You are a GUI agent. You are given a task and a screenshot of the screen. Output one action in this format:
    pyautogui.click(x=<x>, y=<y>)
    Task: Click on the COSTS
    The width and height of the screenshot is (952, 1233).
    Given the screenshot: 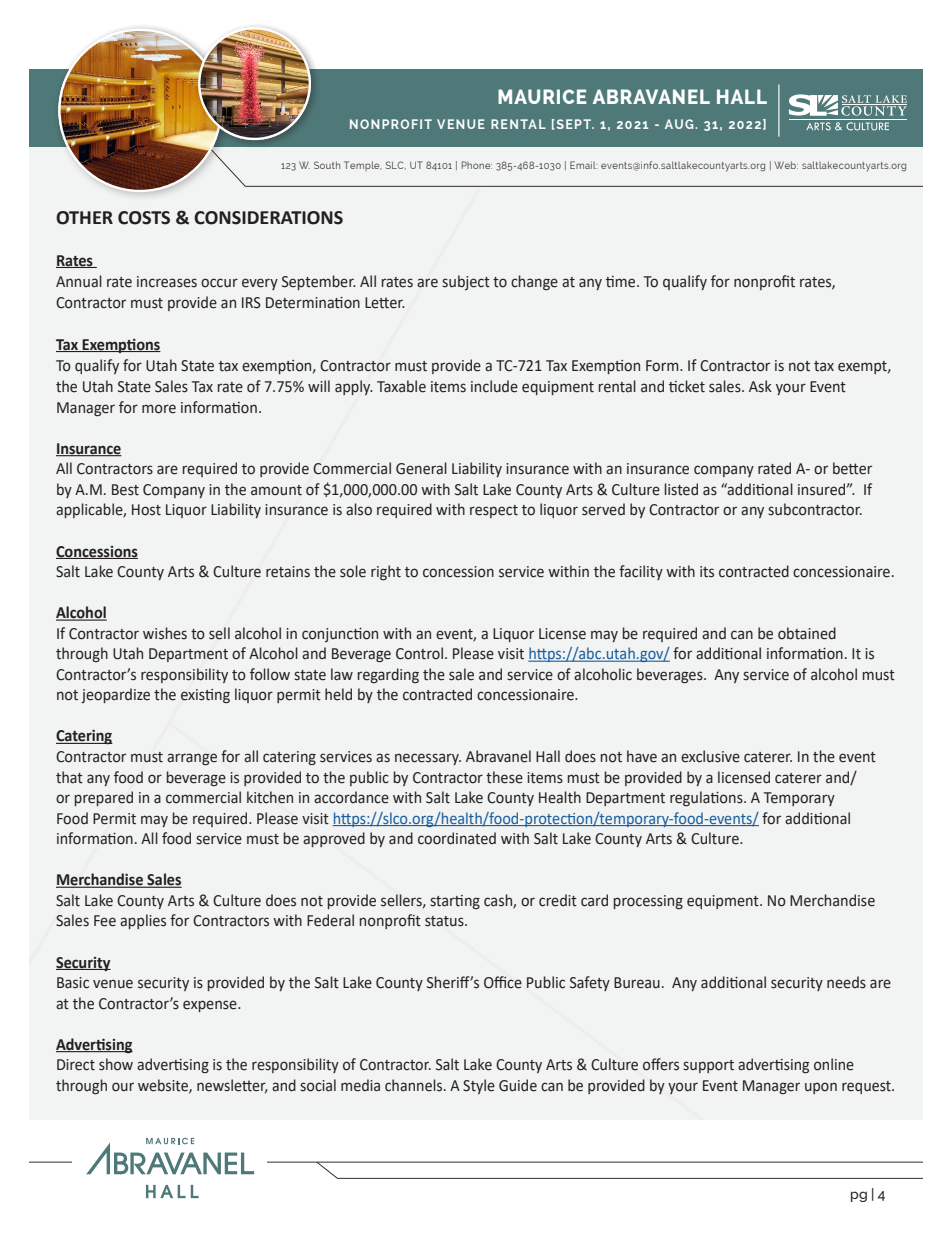 What is the action you would take?
    pyautogui.click(x=144, y=218)
